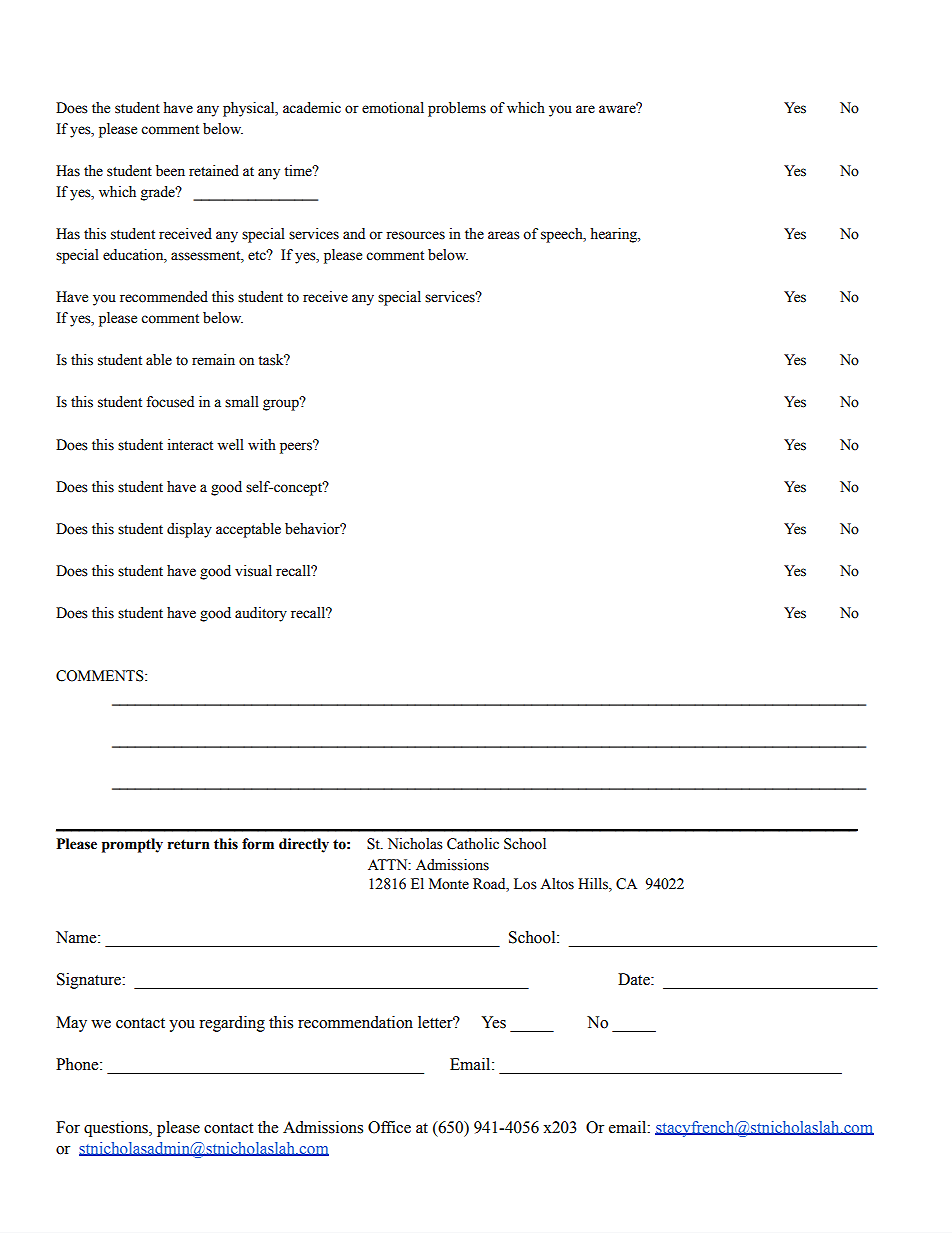 This screenshot has height=1233, width=952. Describe the element at coordinates (261, 614) in the screenshot. I see `auditory` at that location.
